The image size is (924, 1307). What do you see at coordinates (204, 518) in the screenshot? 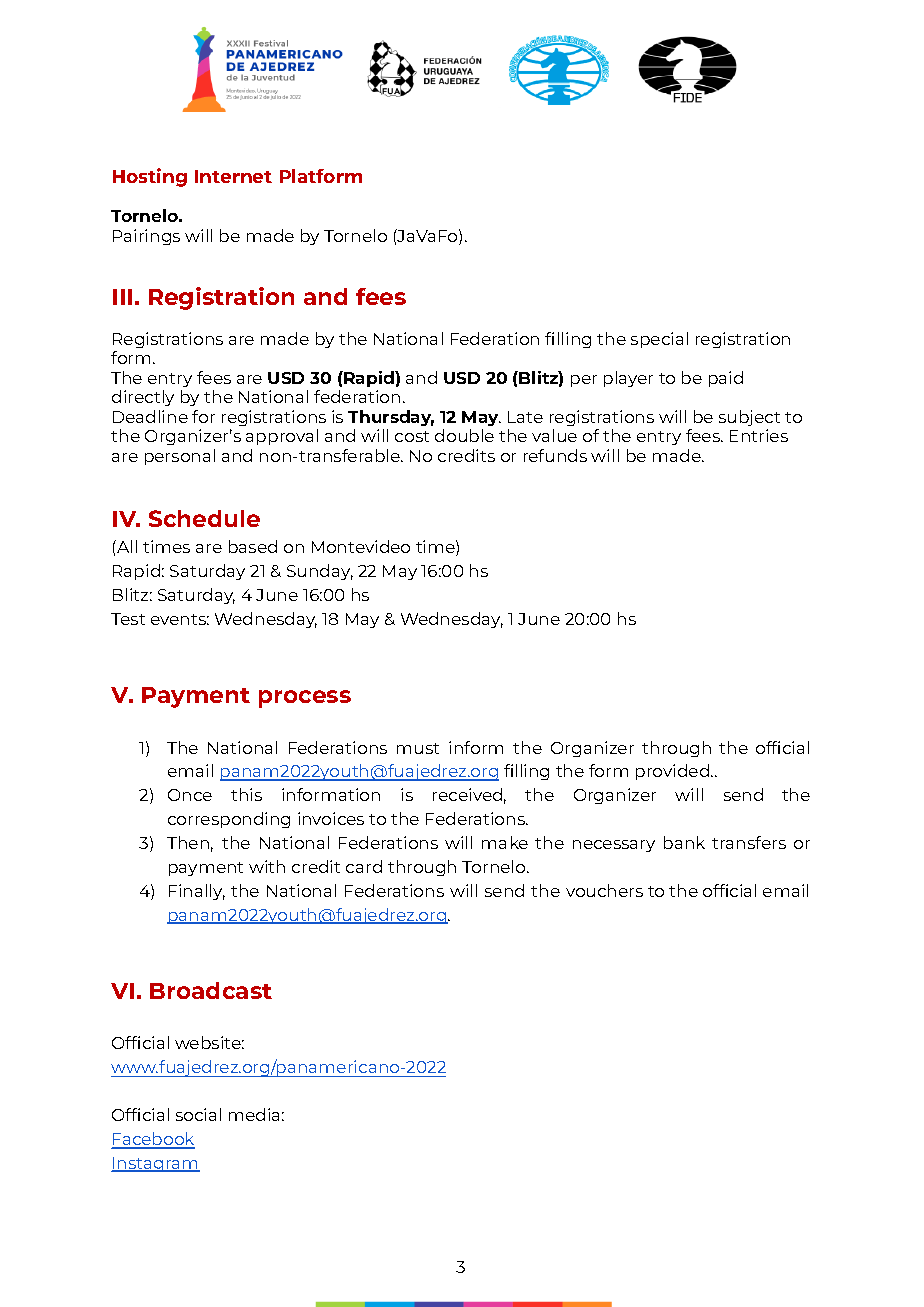
I see `Schedule` at bounding box center [204, 518].
